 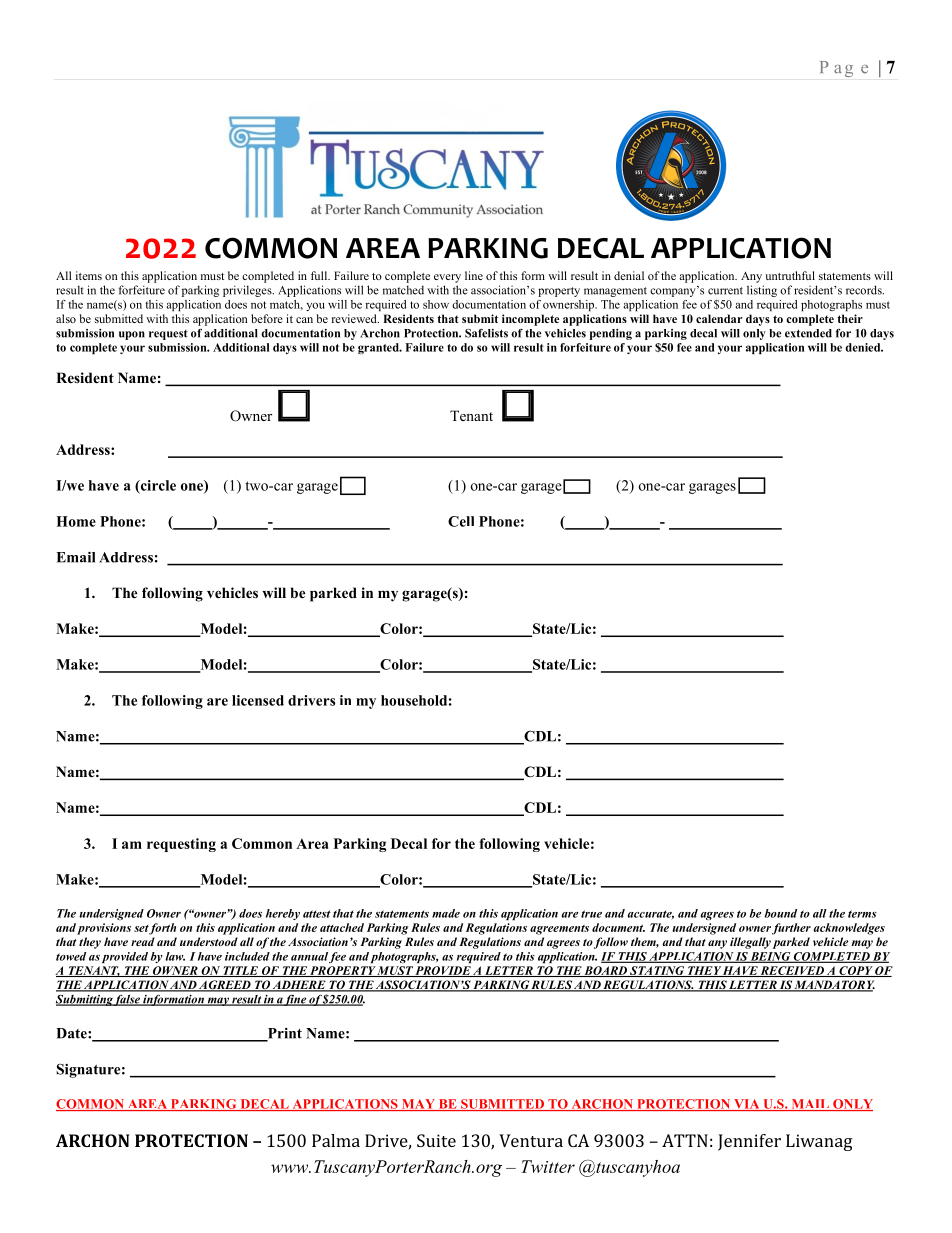 What do you see at coordinates (762, 291) in the screenshot?
I see `listing` at bounding box center [762, 291].
